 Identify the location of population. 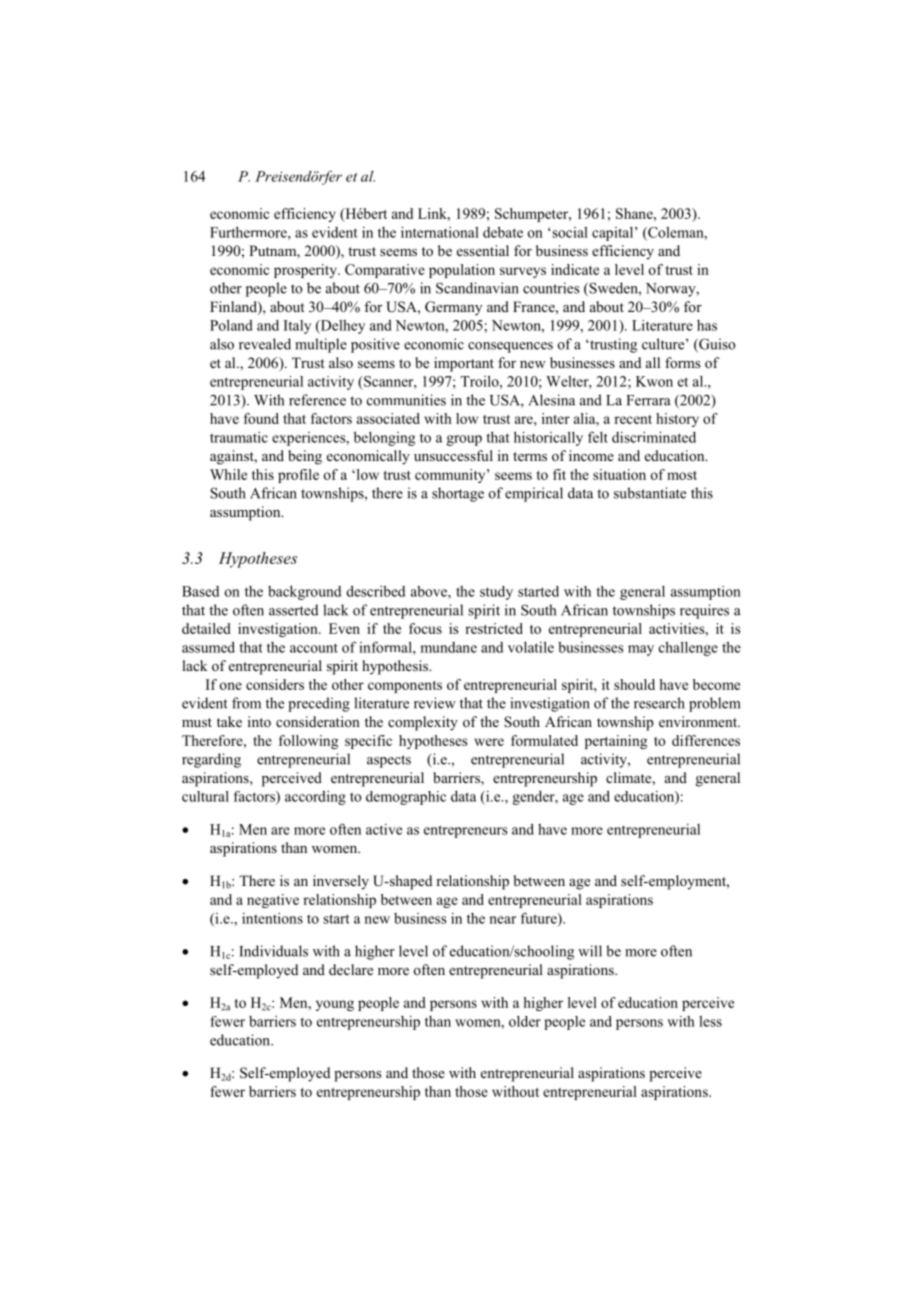
(462, 271).
